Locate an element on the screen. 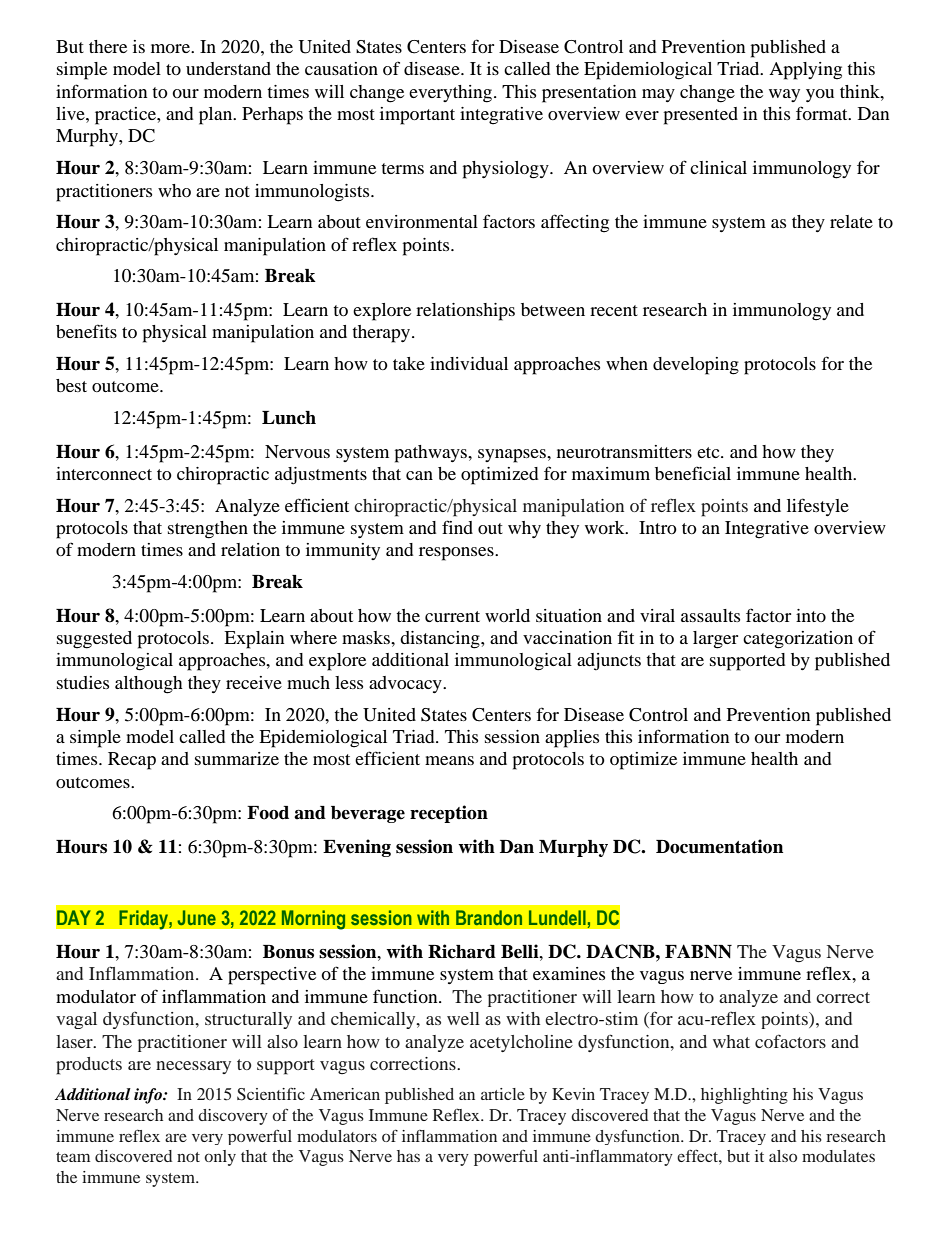 The height and width of the screenshot is (1233, 952). more is located at coordinates (171, 48).
